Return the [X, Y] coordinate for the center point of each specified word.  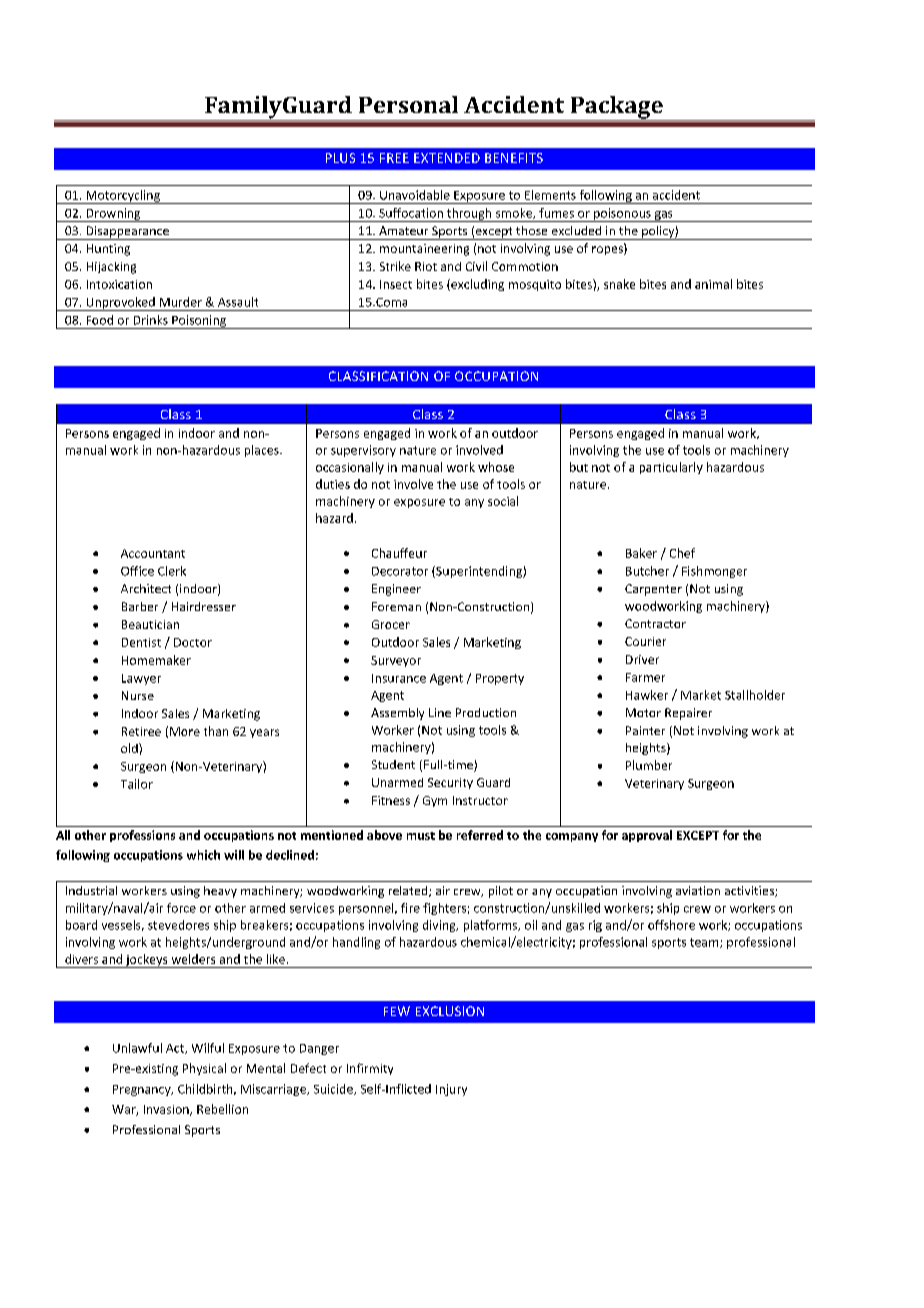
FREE [394, 158]
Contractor [655, 623]
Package [616, 108]
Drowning [113, 215]
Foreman [396, 606]
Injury [451, 1090]
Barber [140, 606]
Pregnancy [143, 1090]
